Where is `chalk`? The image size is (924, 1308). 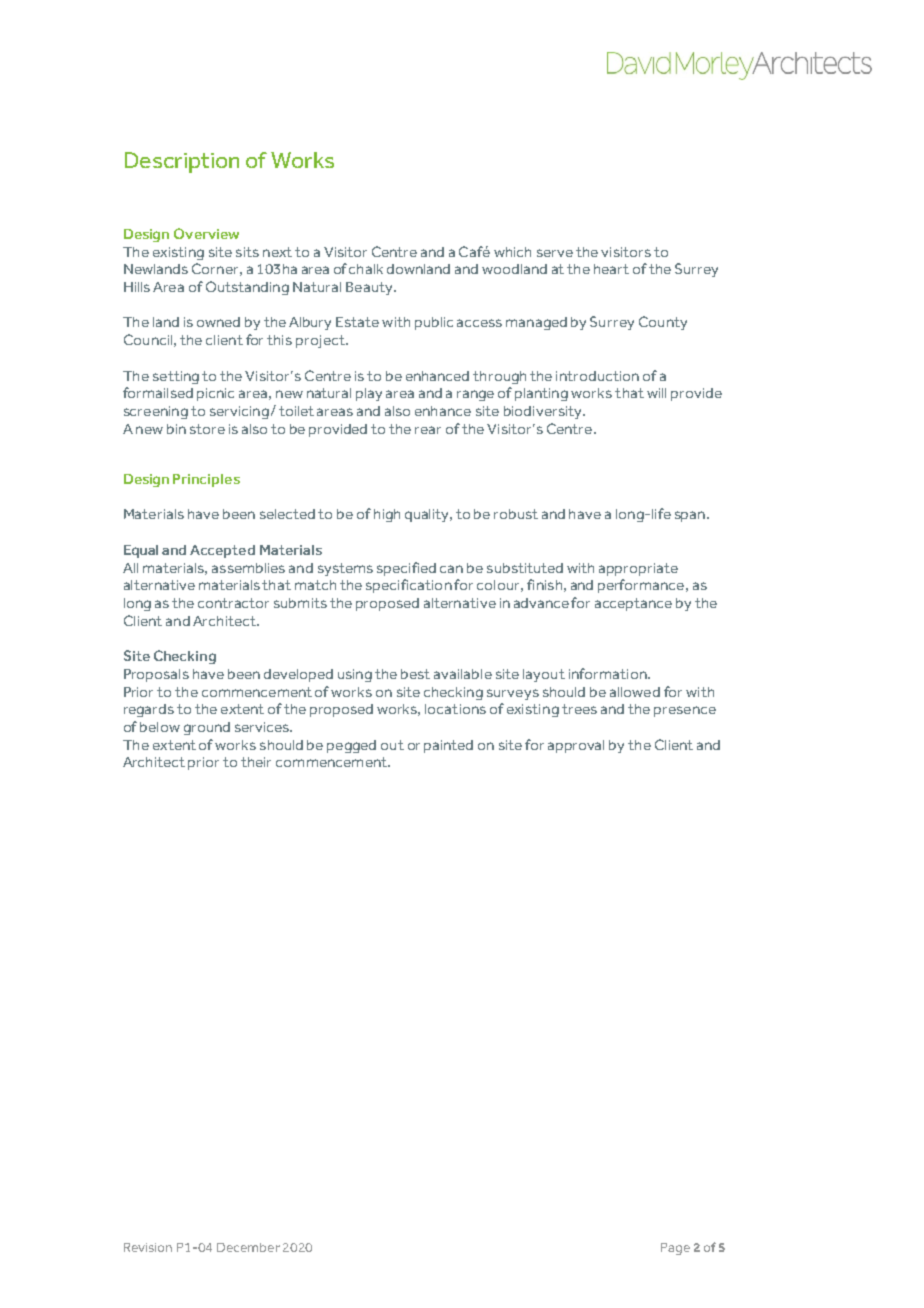
chalk is located at coordinates (366, 269).
